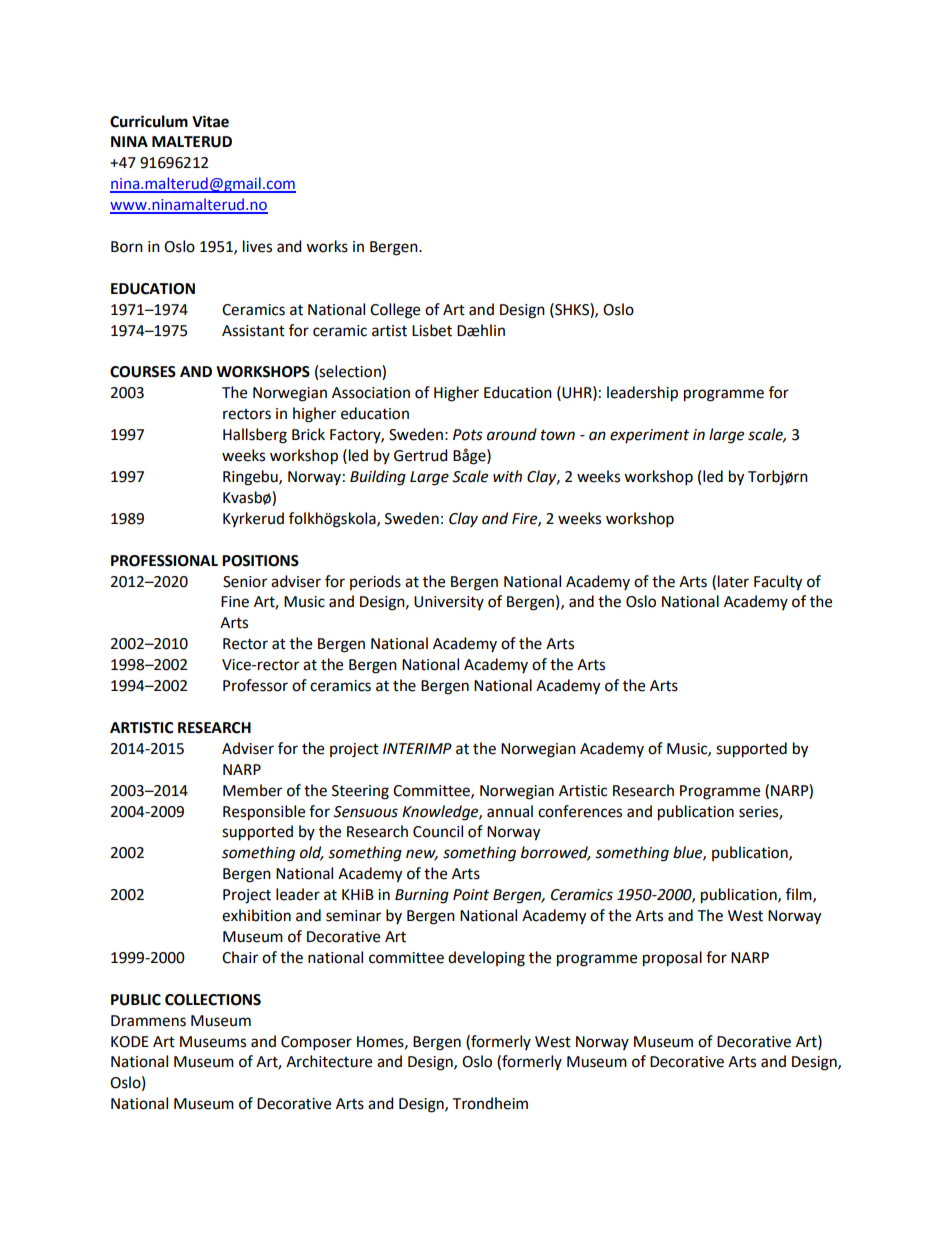 This screenshot has height=1233, width=952. Describe the element at coordinates (580, 811) in the screenshot. I see `conferences` at that location.
